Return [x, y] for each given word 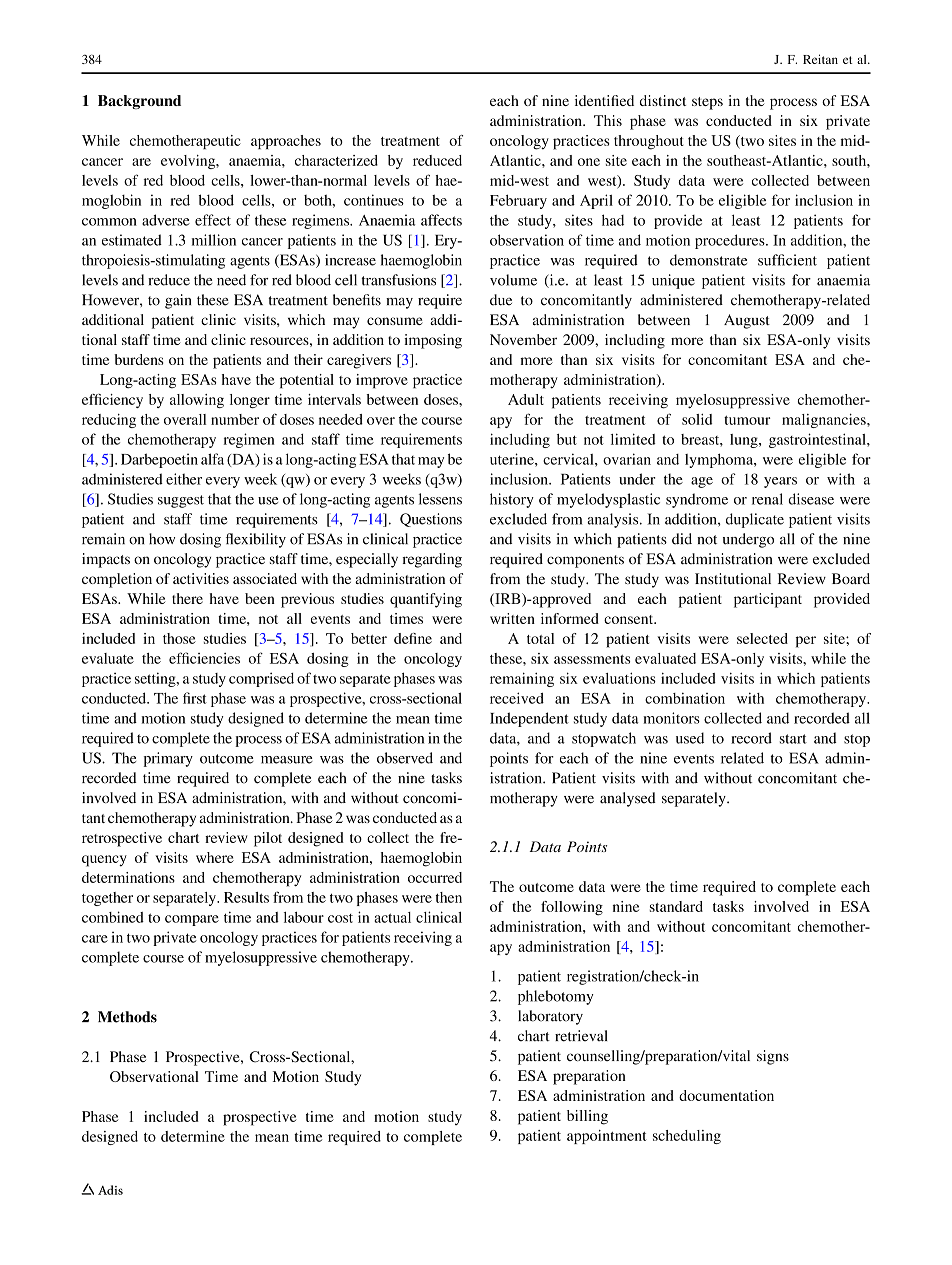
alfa [212, 459]
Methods [127, 1017]
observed [405, 758]
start [793, 739]
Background [139, 102]
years [780, 482]
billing [587, 1117]
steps [707, 103]
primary [168, 759]
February [518, 202]
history [512, 500]
